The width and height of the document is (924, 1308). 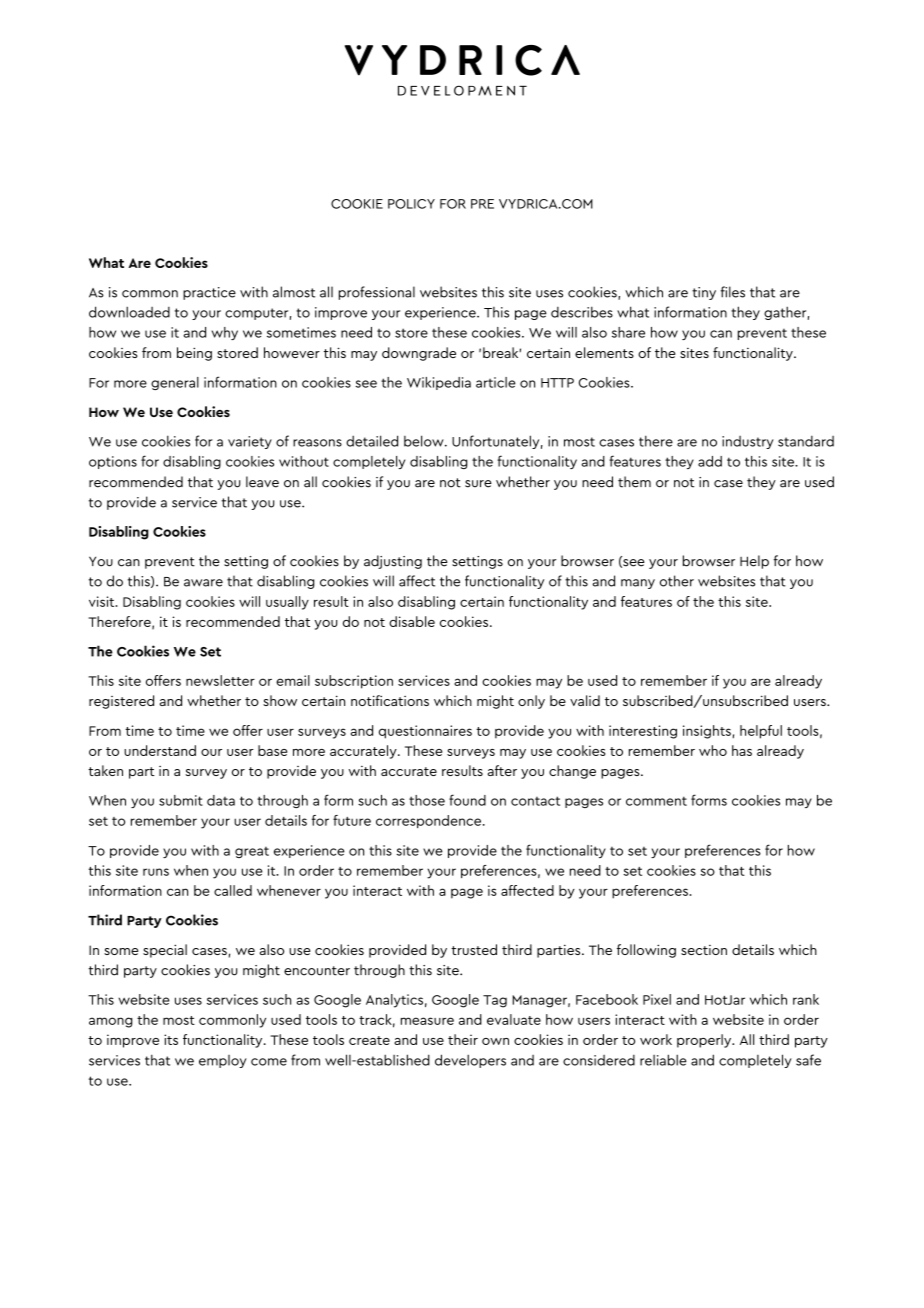 What do you see at coordinates (463, 1039) in the document?
I see `their` at bounding box center [463, 1039].
